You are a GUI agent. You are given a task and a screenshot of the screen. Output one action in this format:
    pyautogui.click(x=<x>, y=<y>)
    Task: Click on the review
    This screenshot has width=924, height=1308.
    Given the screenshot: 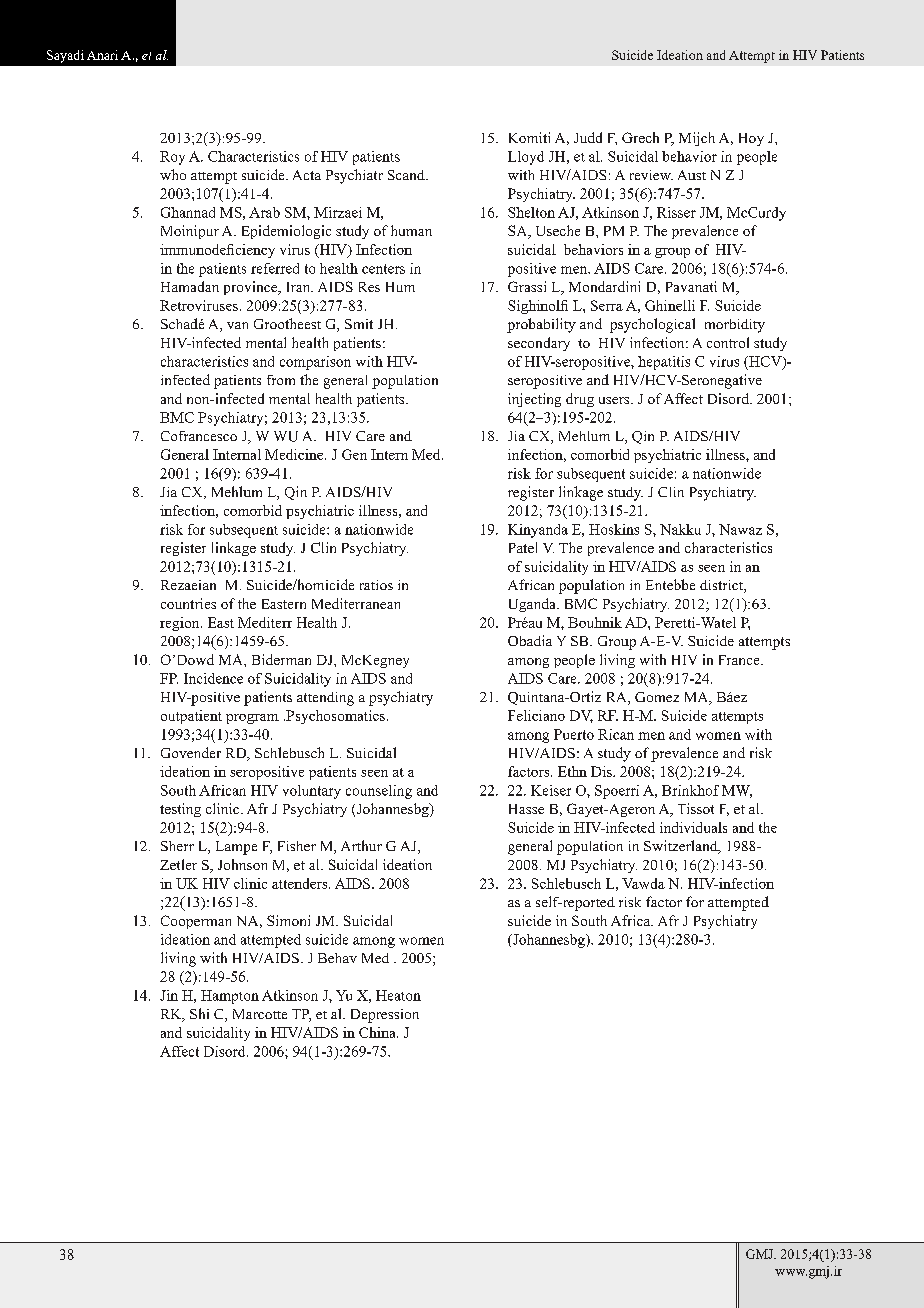 What is the action you would take?
    pyautogui.click(x=651, y=175)
